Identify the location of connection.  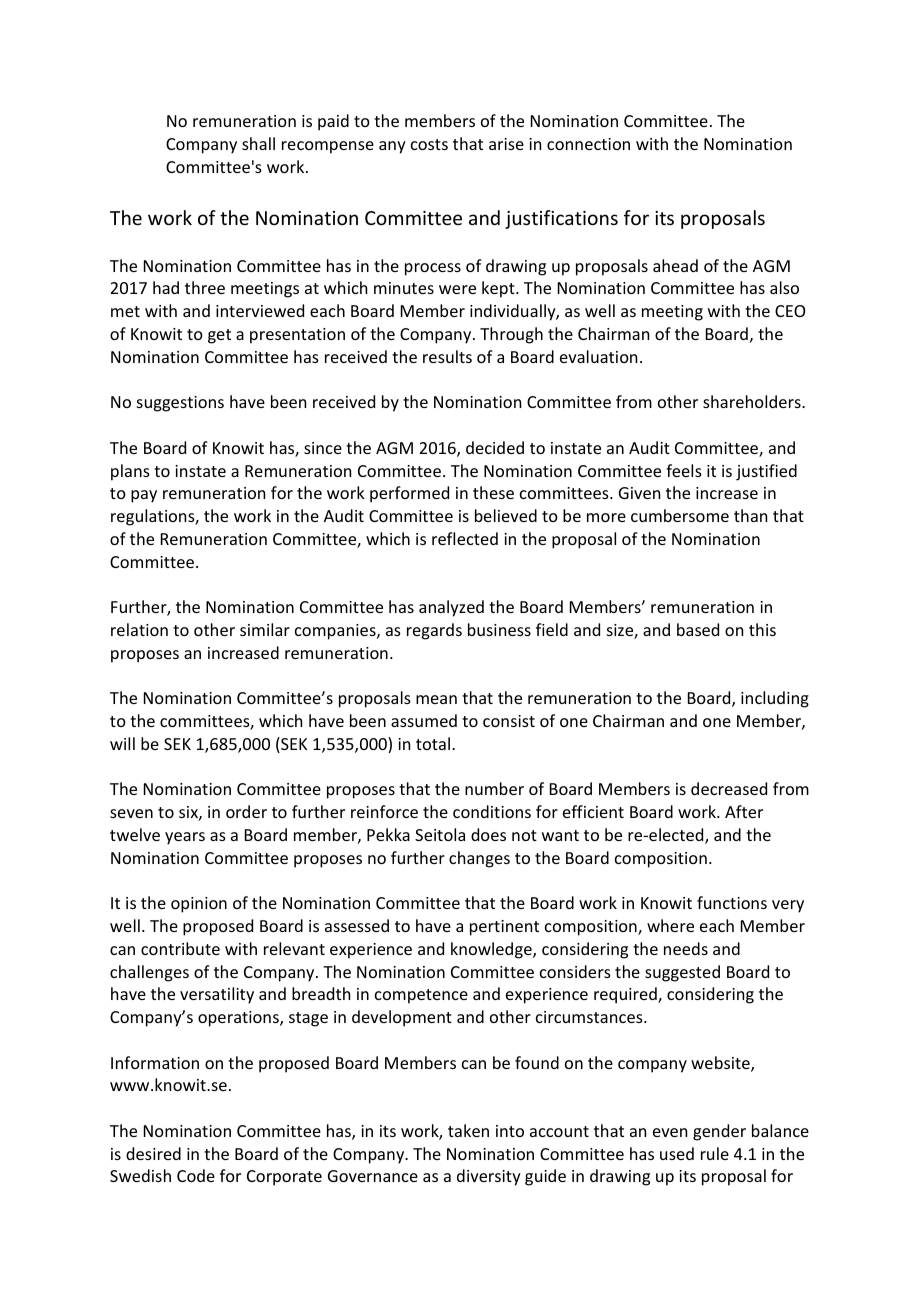
(588, 144).
